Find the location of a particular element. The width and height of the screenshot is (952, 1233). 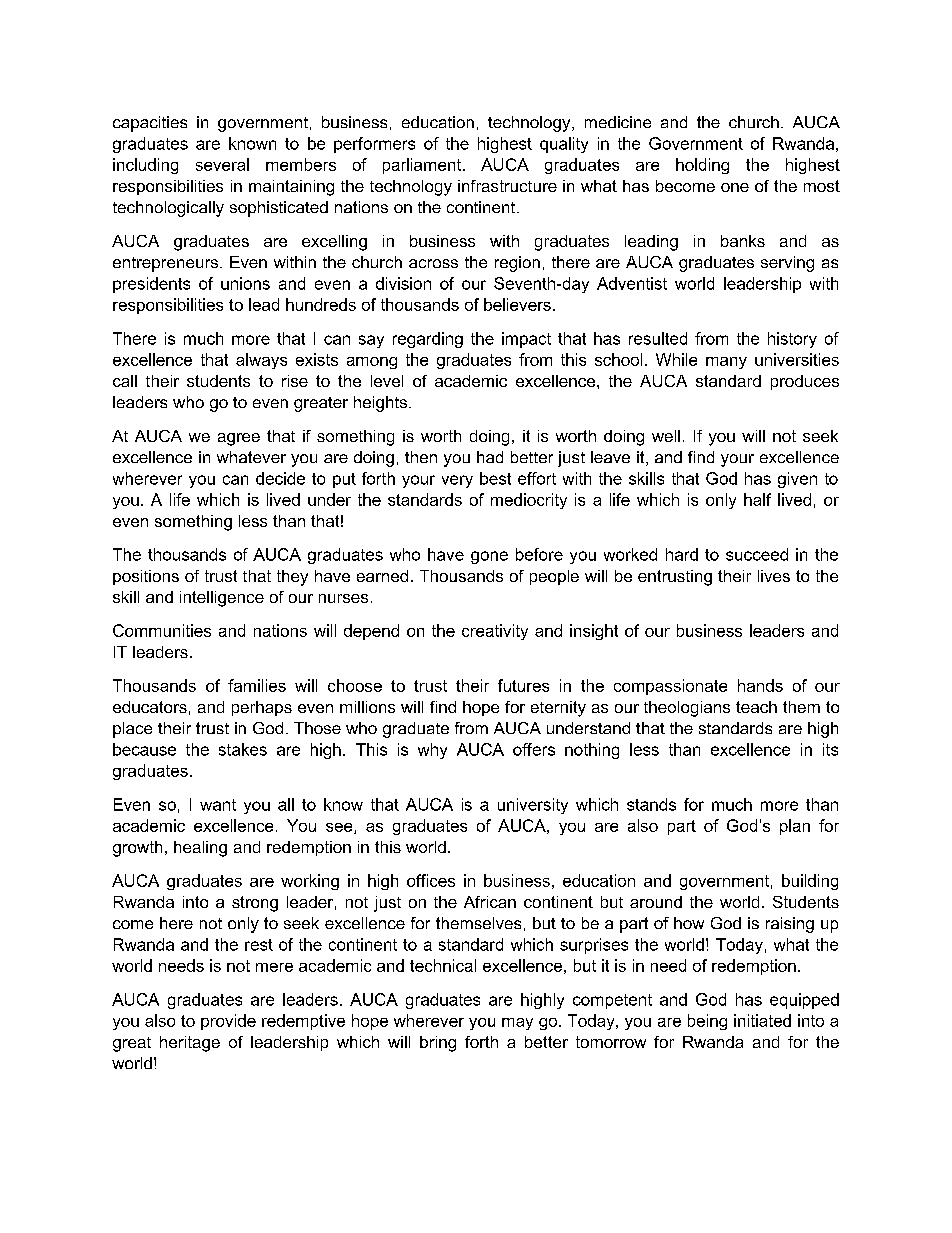

gone is located at coordinates (489, 557).
